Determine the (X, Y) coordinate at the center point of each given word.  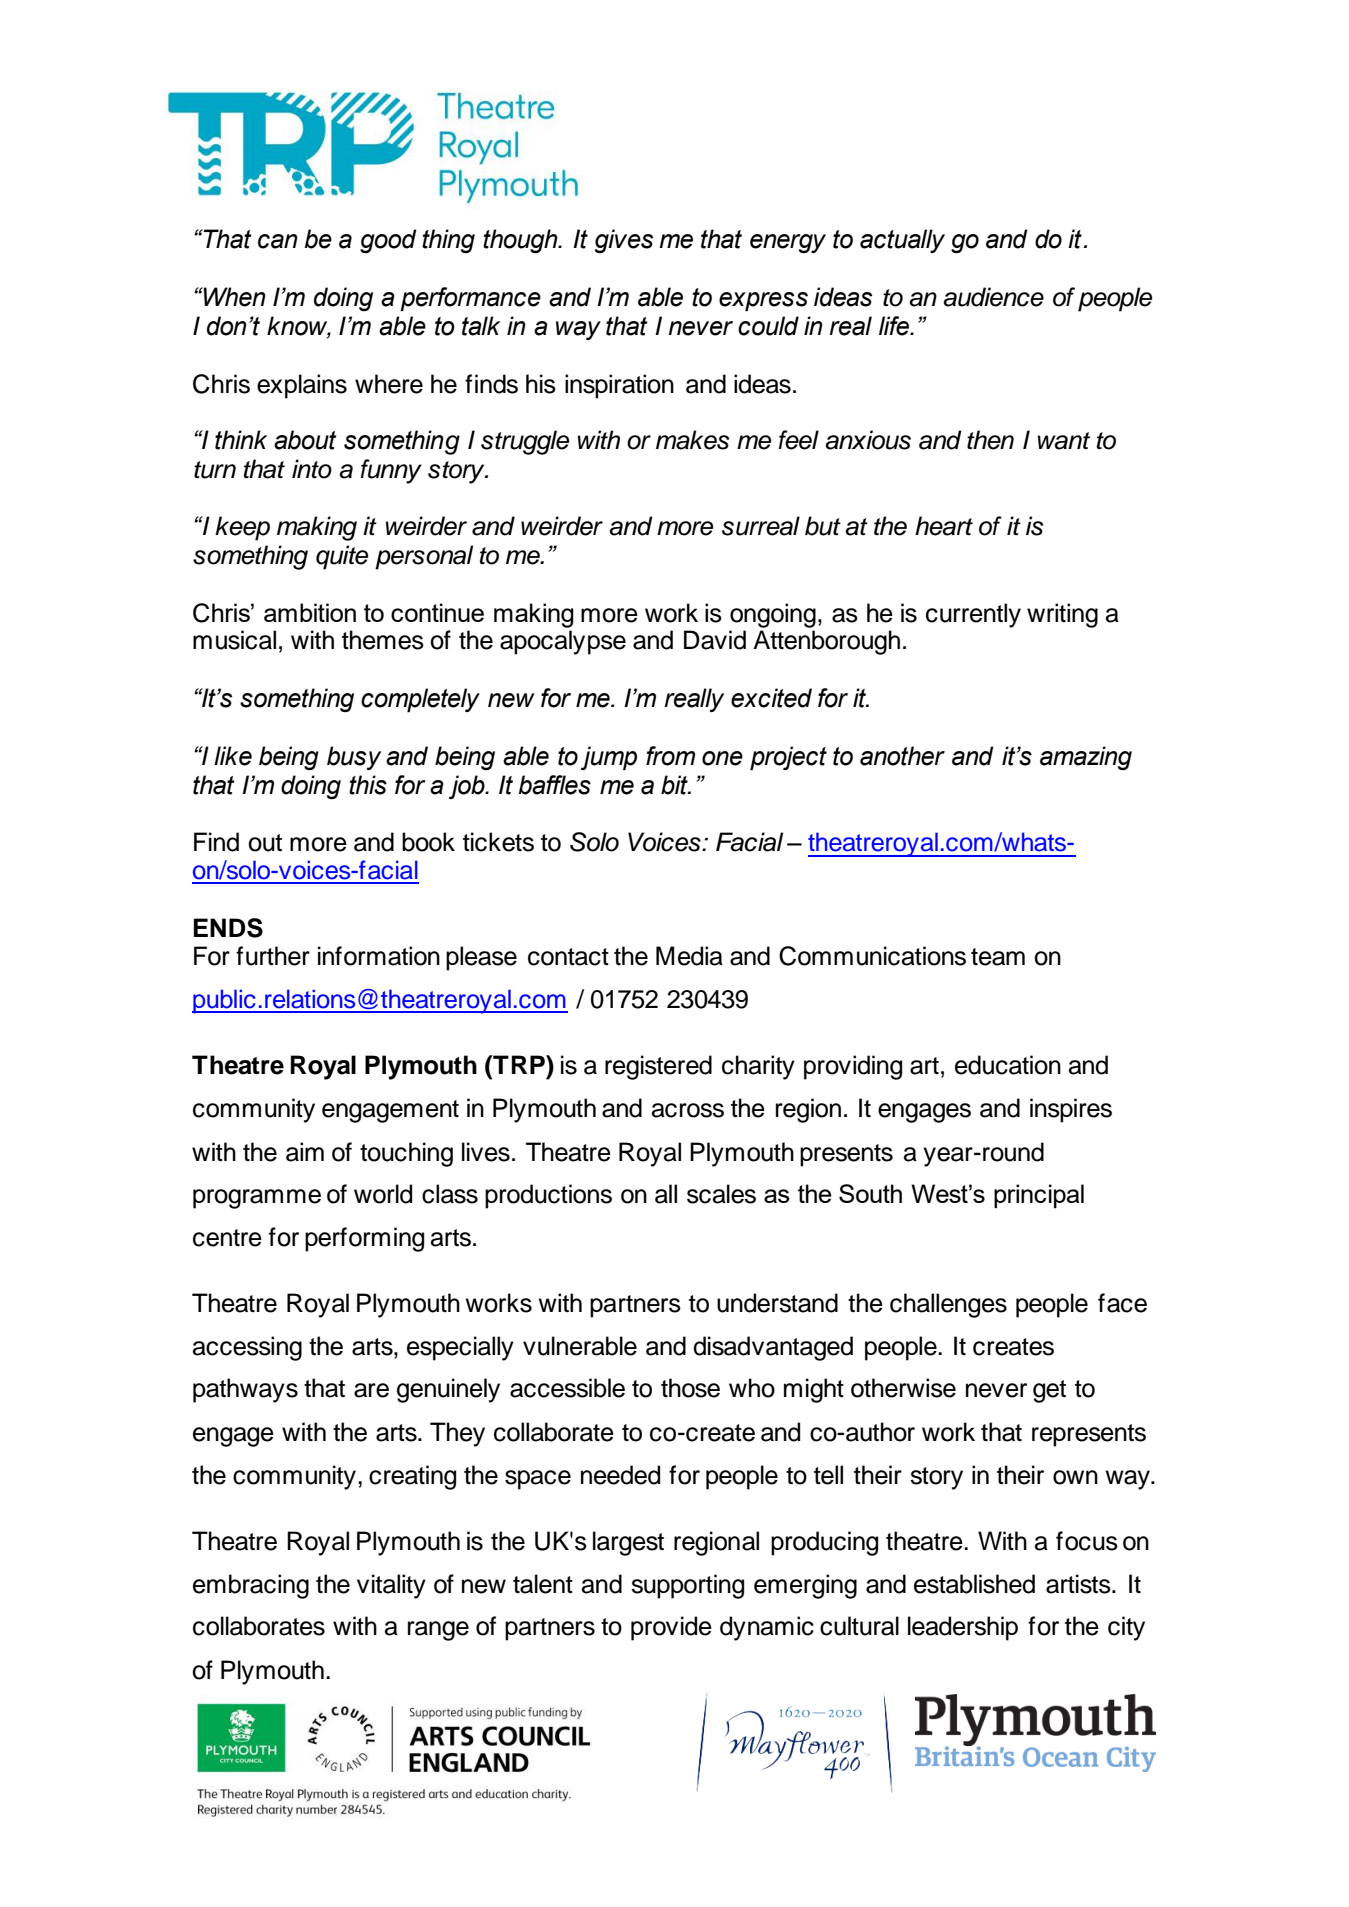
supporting (687, 1586)
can (278, 241)
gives (624, 241)
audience (993, 297)
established (974, 1584)
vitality (391, 1586)
